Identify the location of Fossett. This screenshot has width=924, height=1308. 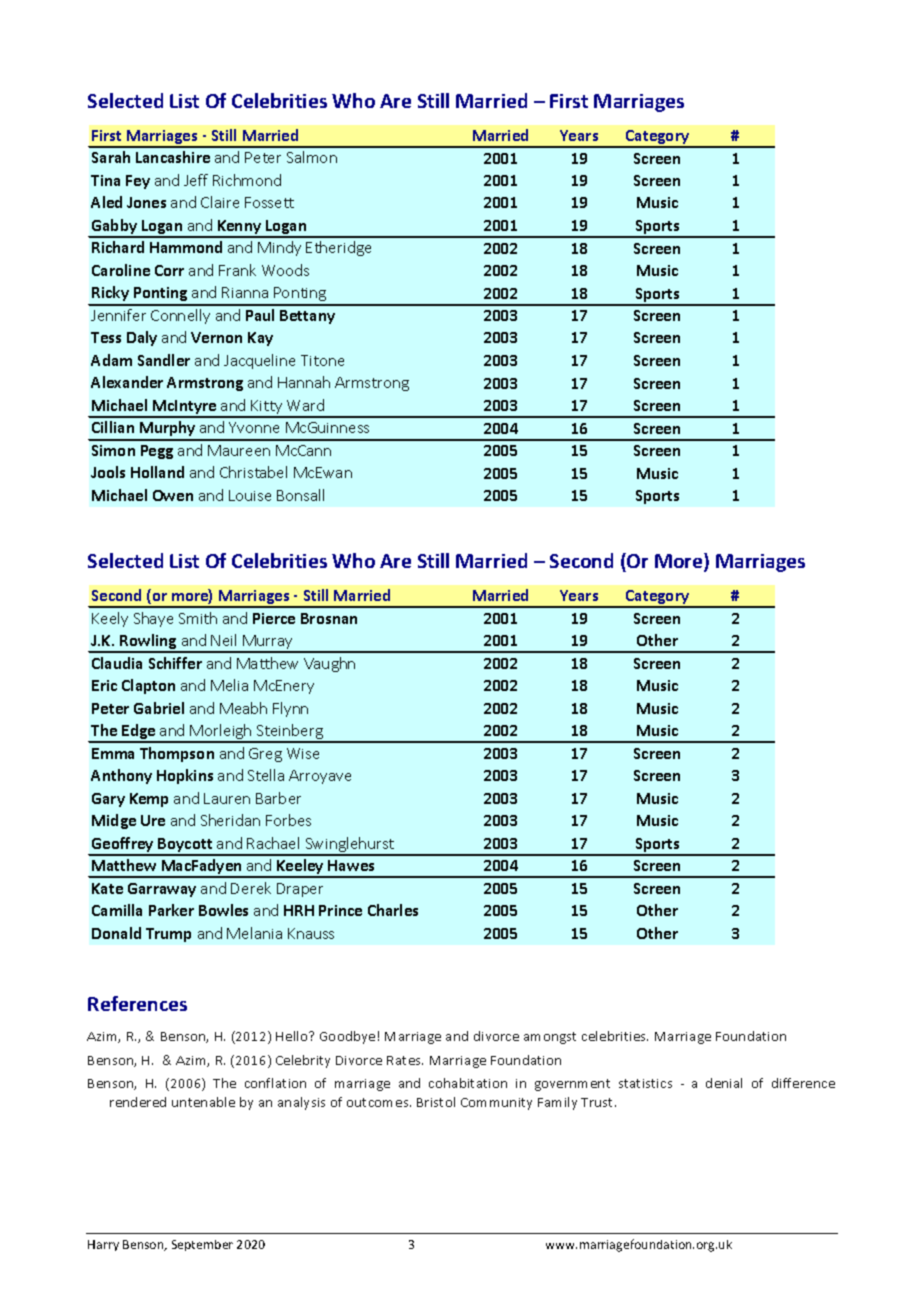
(269, 202).
